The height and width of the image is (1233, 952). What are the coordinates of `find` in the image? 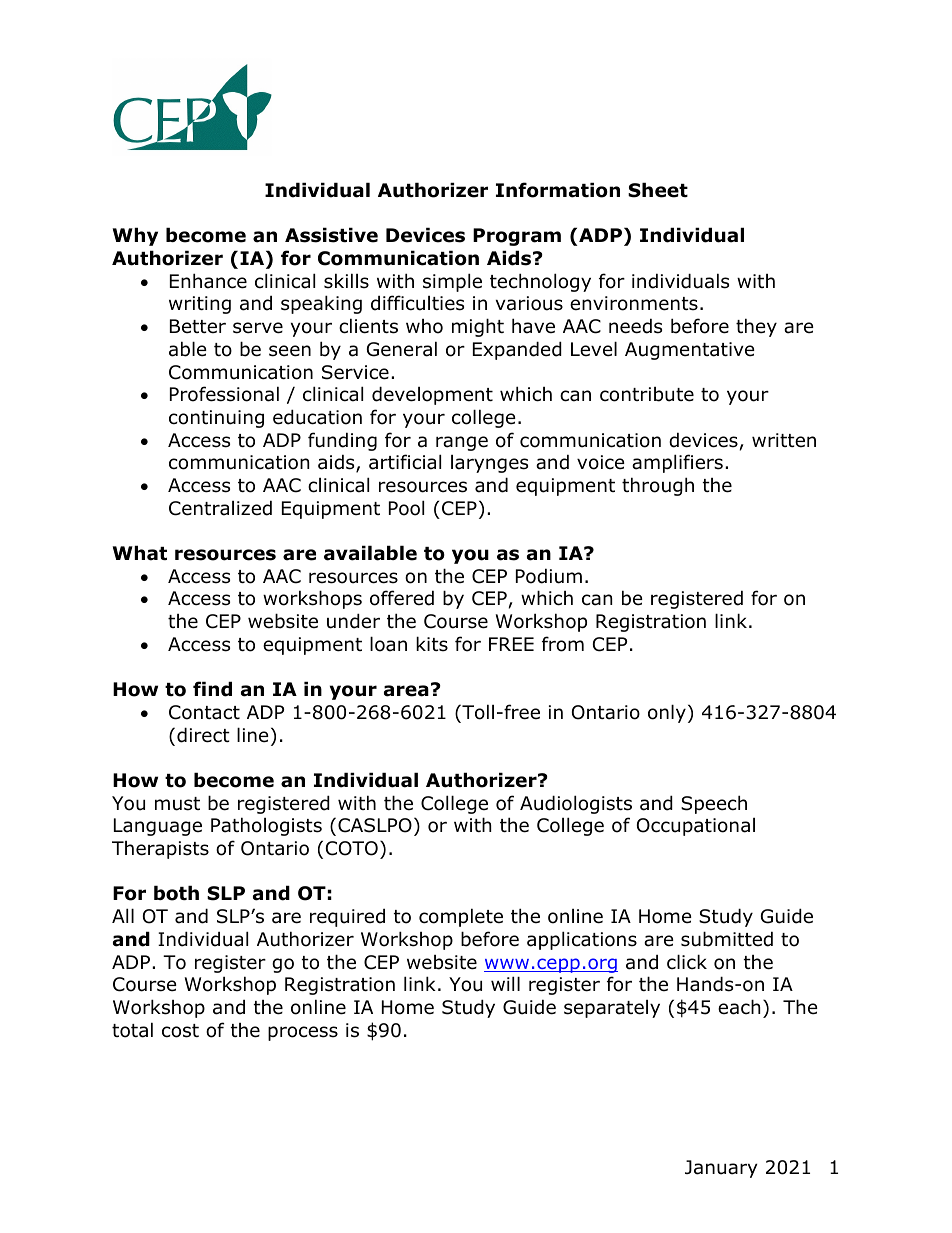 It's located at (212, 689).
